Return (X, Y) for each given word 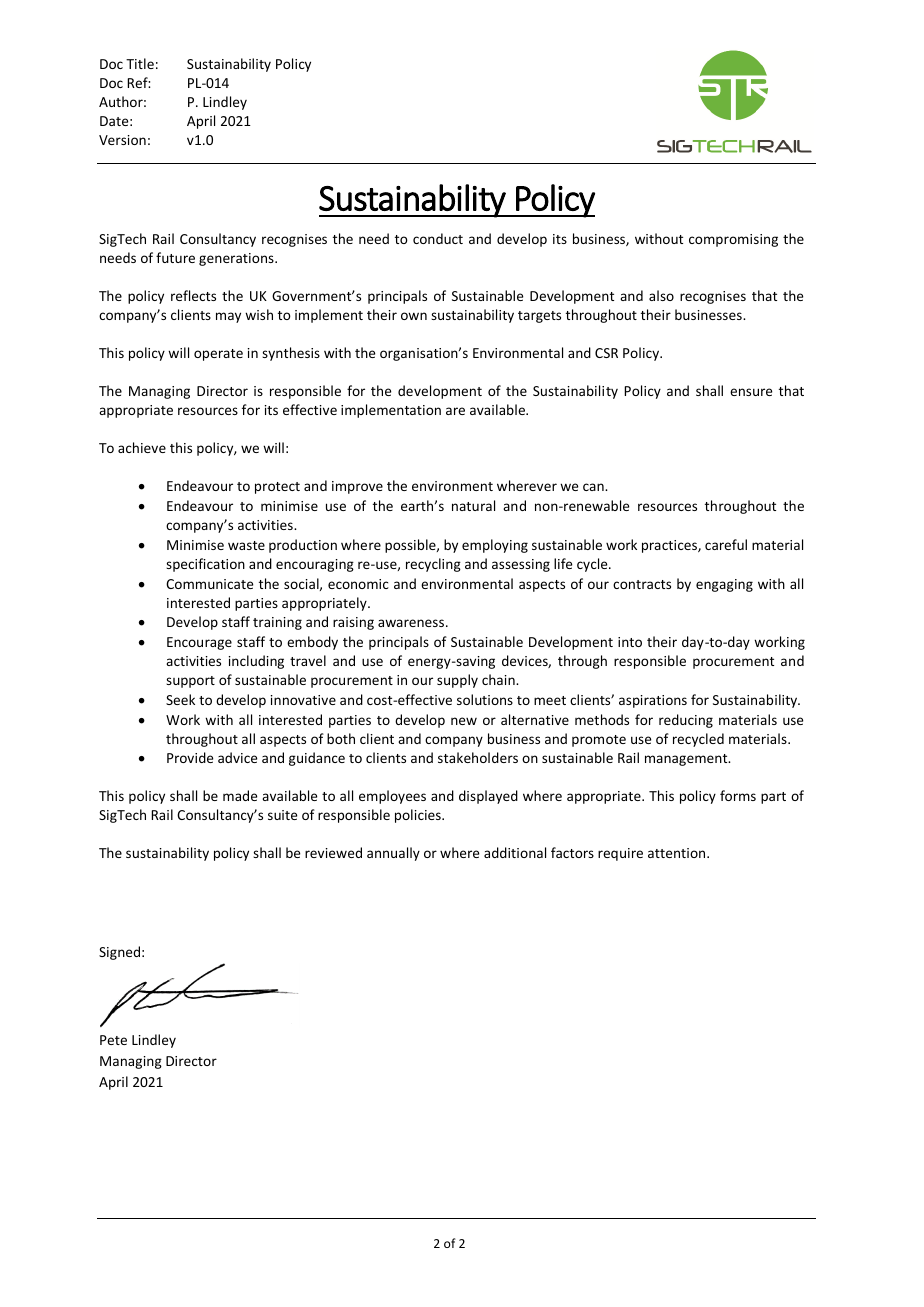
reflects (193, 295)
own (414, 316)
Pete (113, 1040)
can (594, 487)
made (240, 795)
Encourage (199, 643)
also (661, 295)
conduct (438, 238)
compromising (733, 240)
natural (473, 505)
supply (457, 681)
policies (419, 816)
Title (140, 63)
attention (678, 853)
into (630, 642)
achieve (142, 447)
